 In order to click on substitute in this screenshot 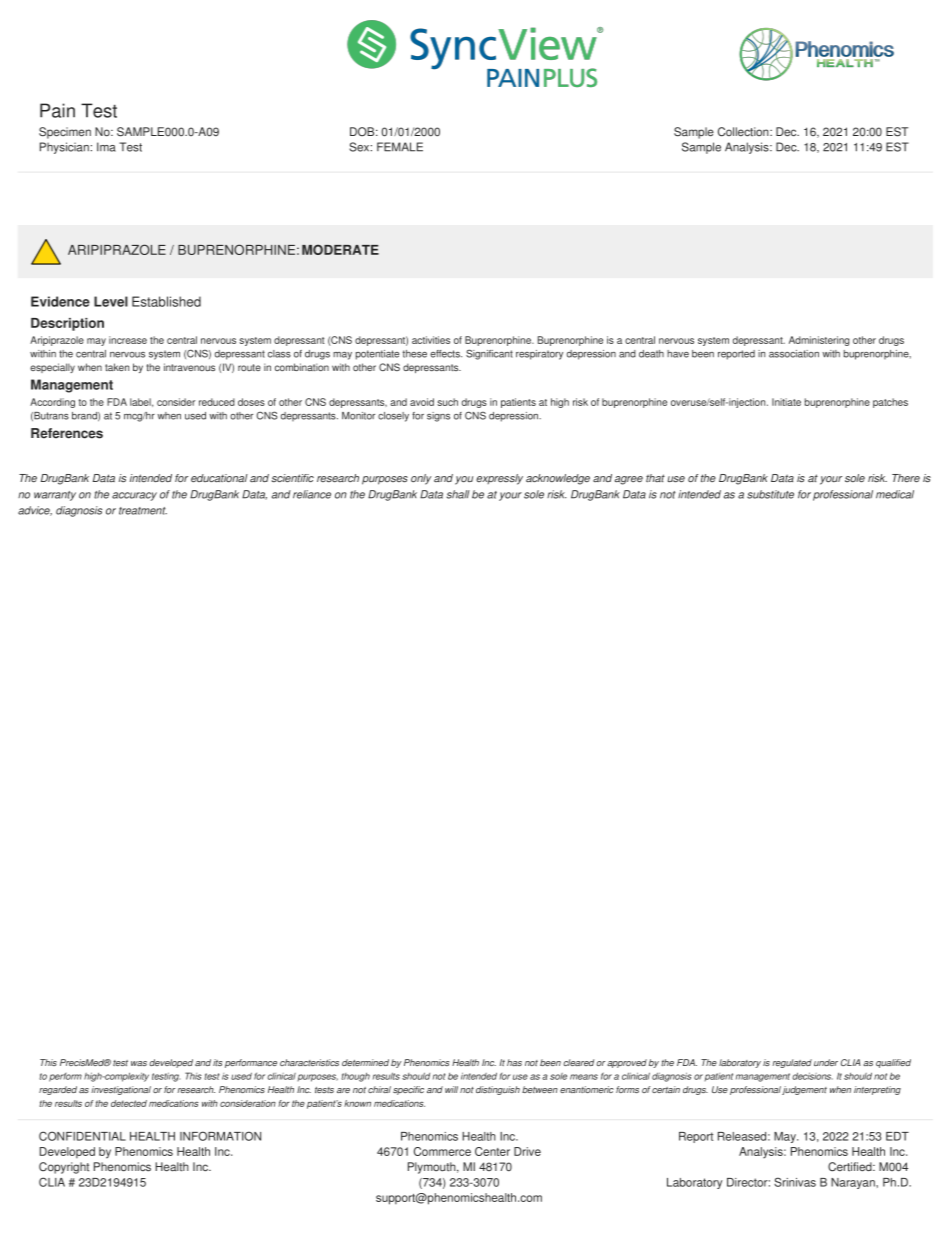, I will do `click(770, 494)`.
